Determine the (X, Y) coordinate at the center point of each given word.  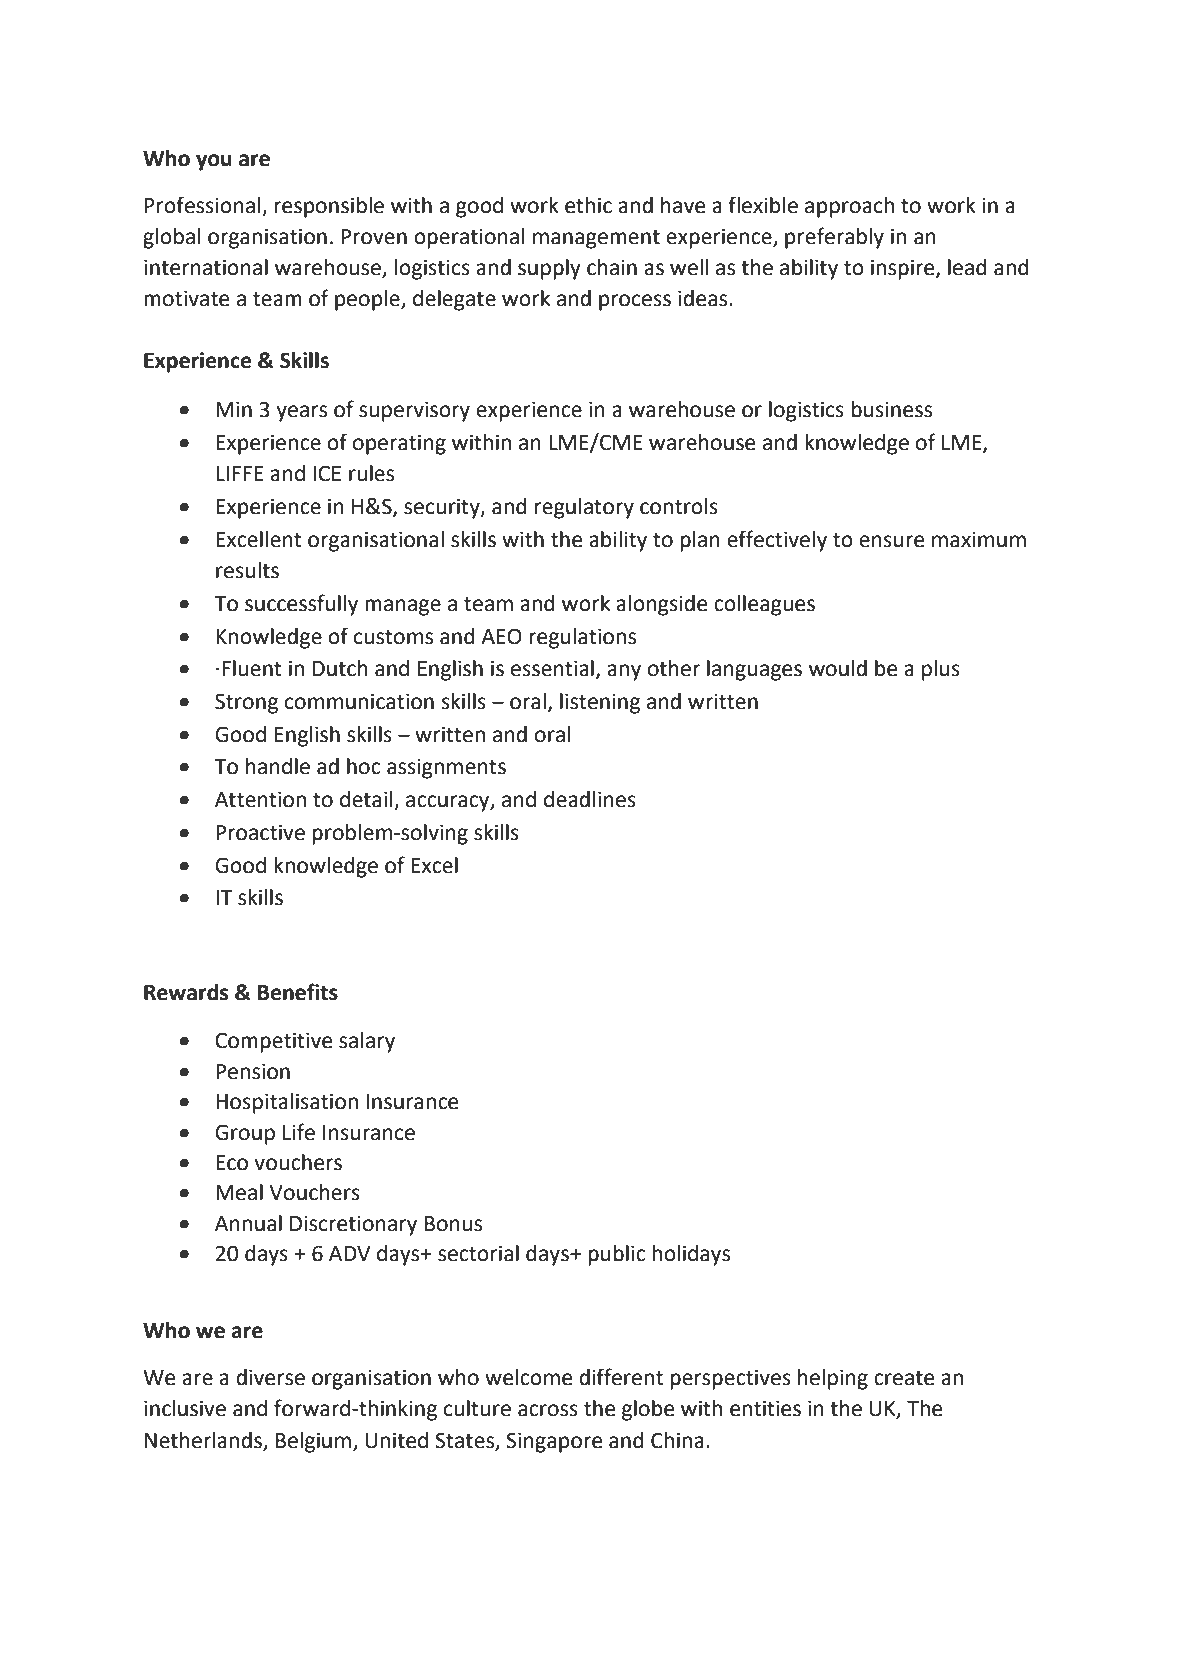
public (616, 1255)
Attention (260, 799)
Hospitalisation (287, 1103)
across (548, 1410)
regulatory (584, 508)
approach (849, 207)
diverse (270, 1377)
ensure (891, 541)
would (838, 668)
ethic (588, 205)
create (904, 1378)
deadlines (590, 799)
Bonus (453, 1224)
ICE (327, 473)
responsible (329, 207)
